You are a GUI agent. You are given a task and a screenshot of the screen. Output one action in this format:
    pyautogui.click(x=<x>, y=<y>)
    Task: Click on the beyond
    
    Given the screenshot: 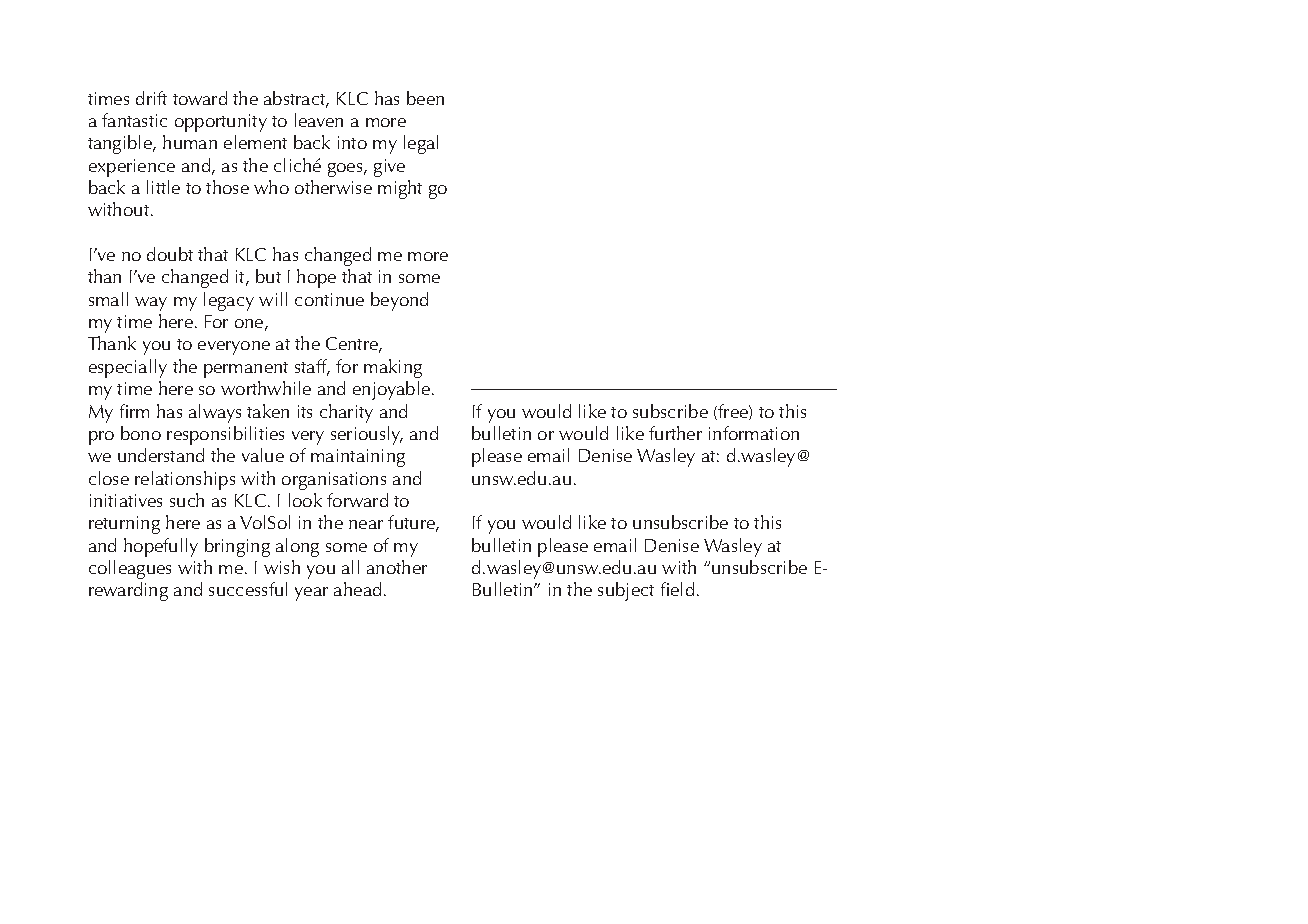 What is the action you would take?
    pyautogui.click(x=399, y=301)
